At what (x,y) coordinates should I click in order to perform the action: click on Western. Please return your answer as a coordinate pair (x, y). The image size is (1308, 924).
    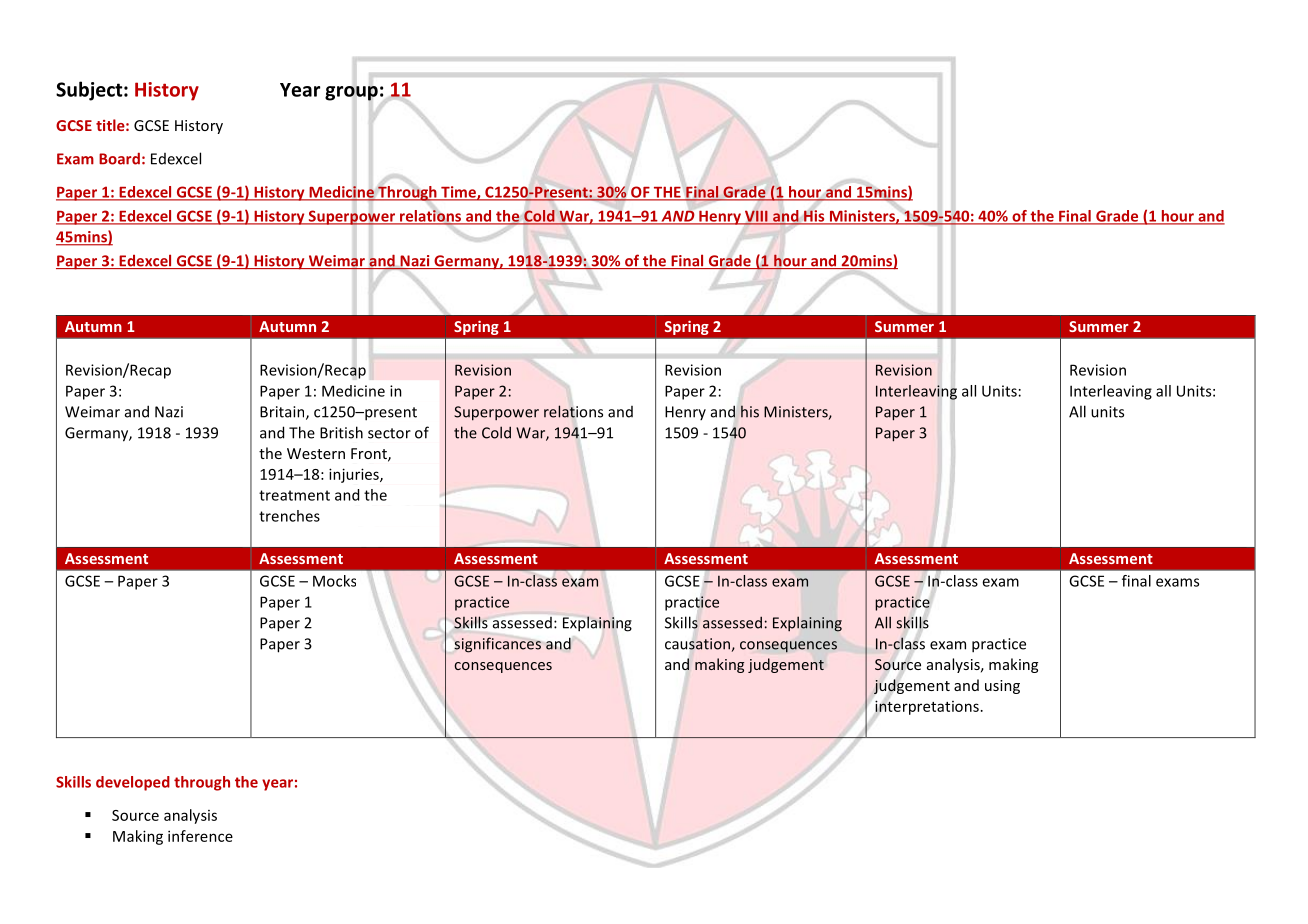
    Looking at the image, I should click on (316, 453).
